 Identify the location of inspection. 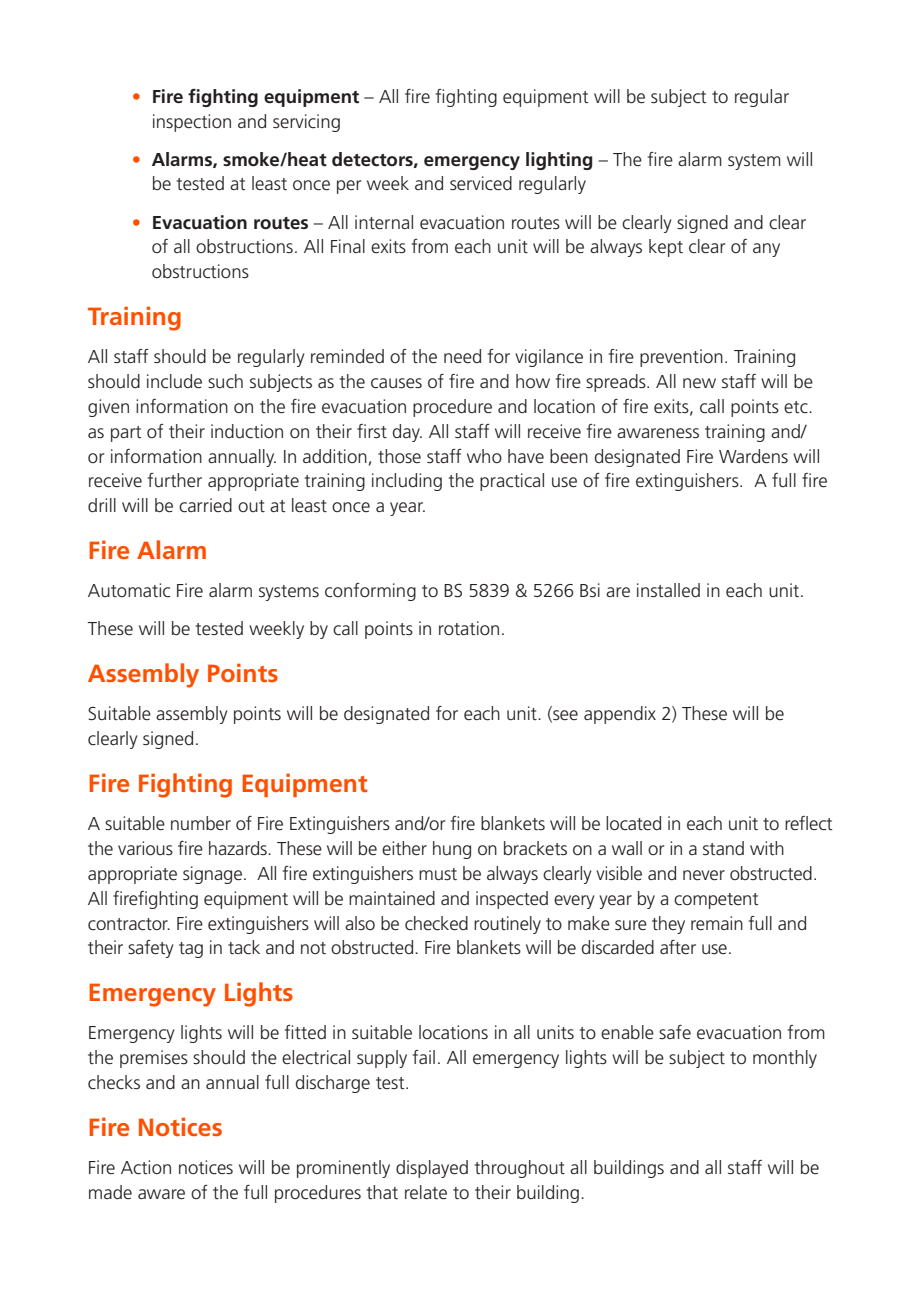
(192, 123).
